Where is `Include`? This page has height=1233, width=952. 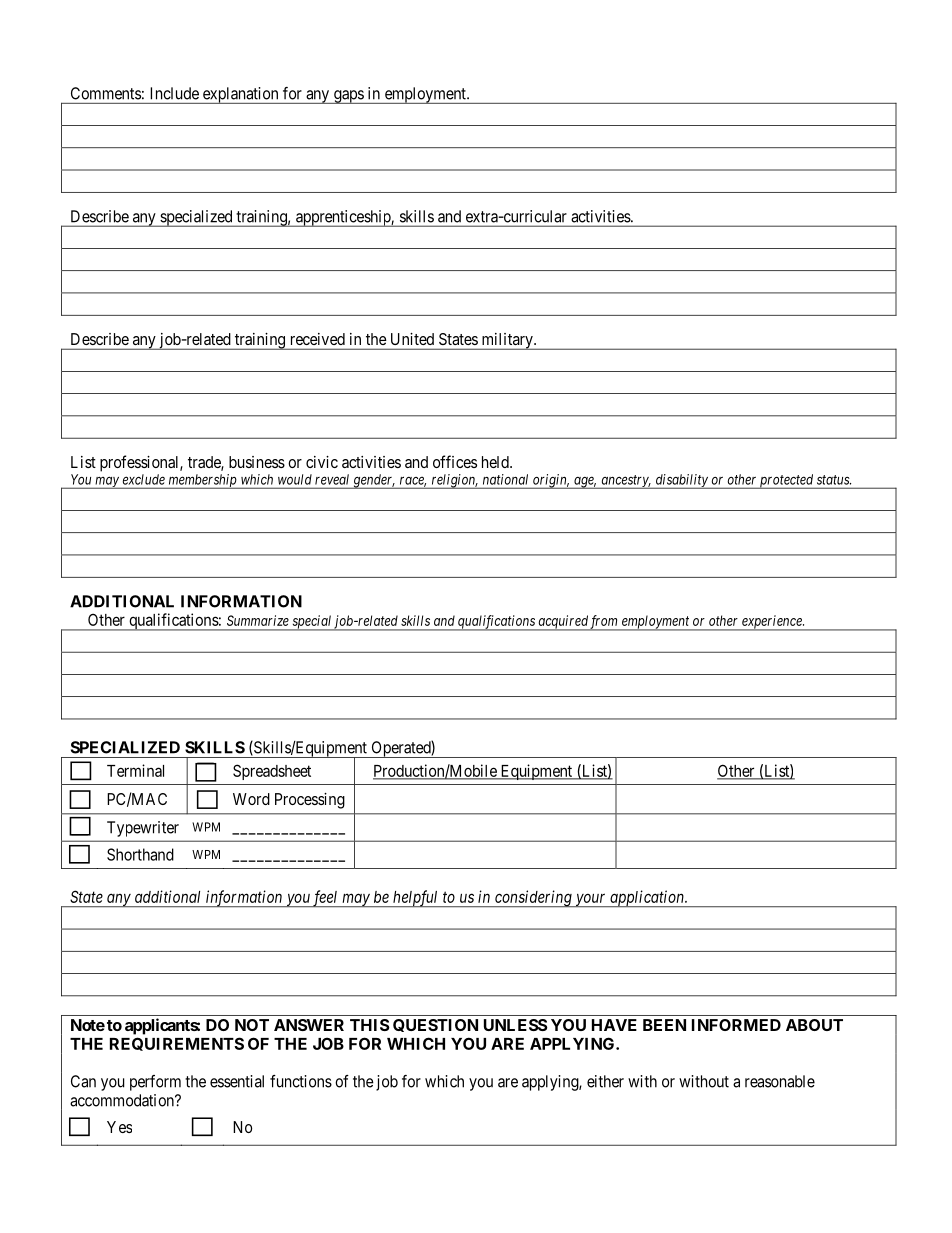 Include is located at coordinates (175, 93).
